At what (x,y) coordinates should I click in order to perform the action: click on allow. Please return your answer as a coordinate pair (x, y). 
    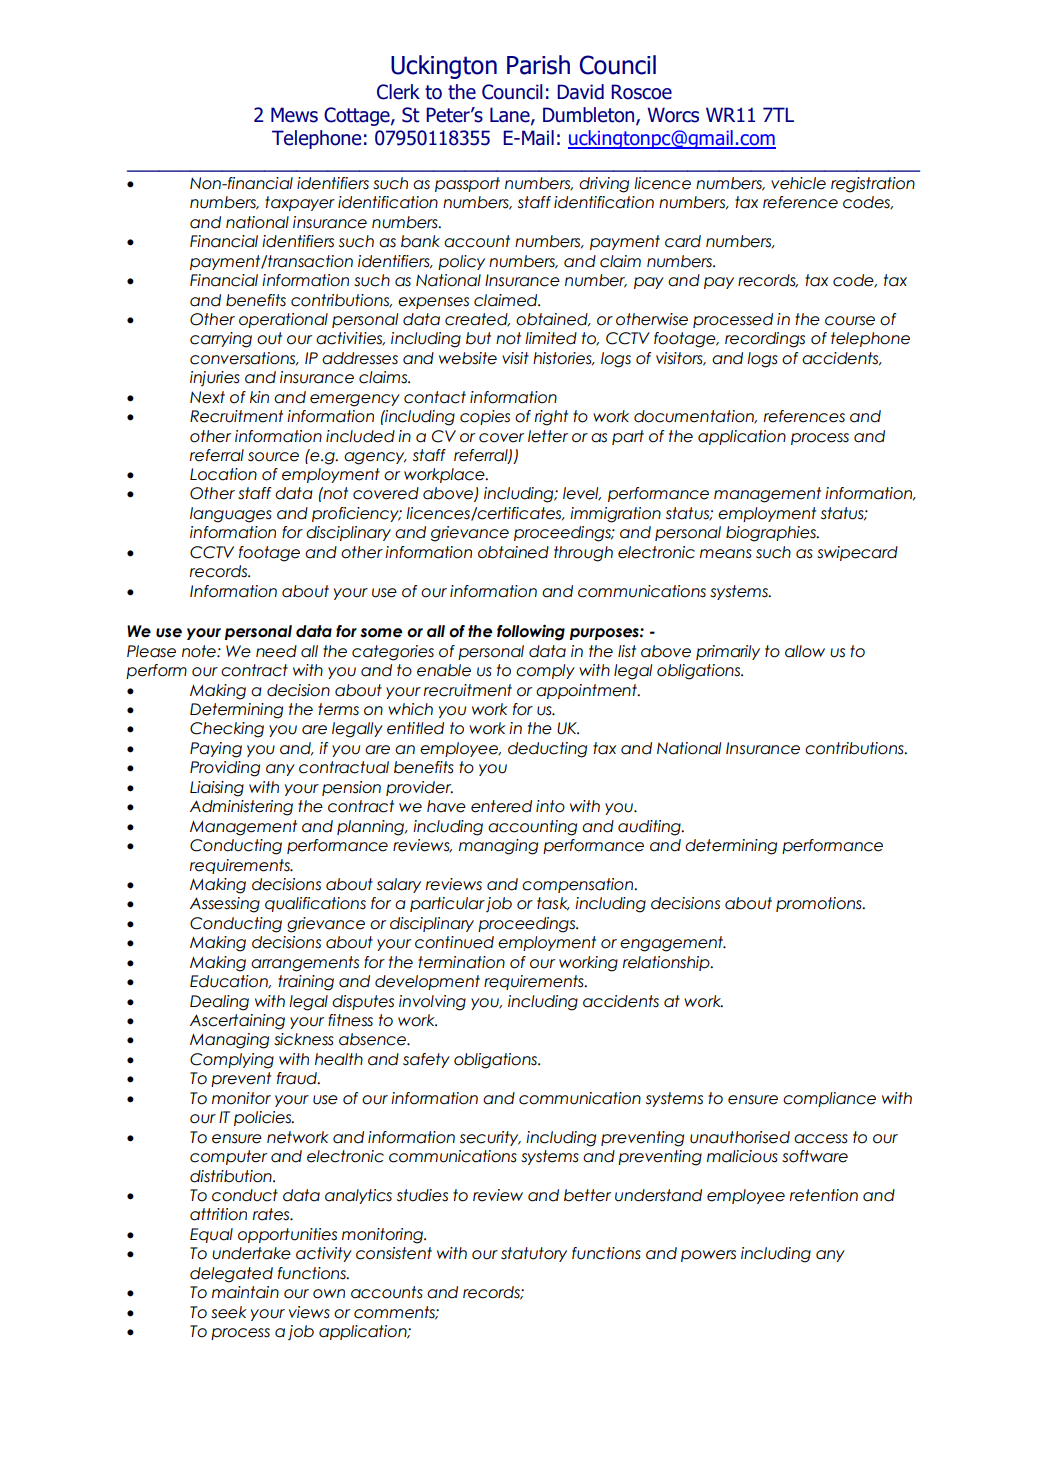
    Looking at the image, I should click on (805, 651).
